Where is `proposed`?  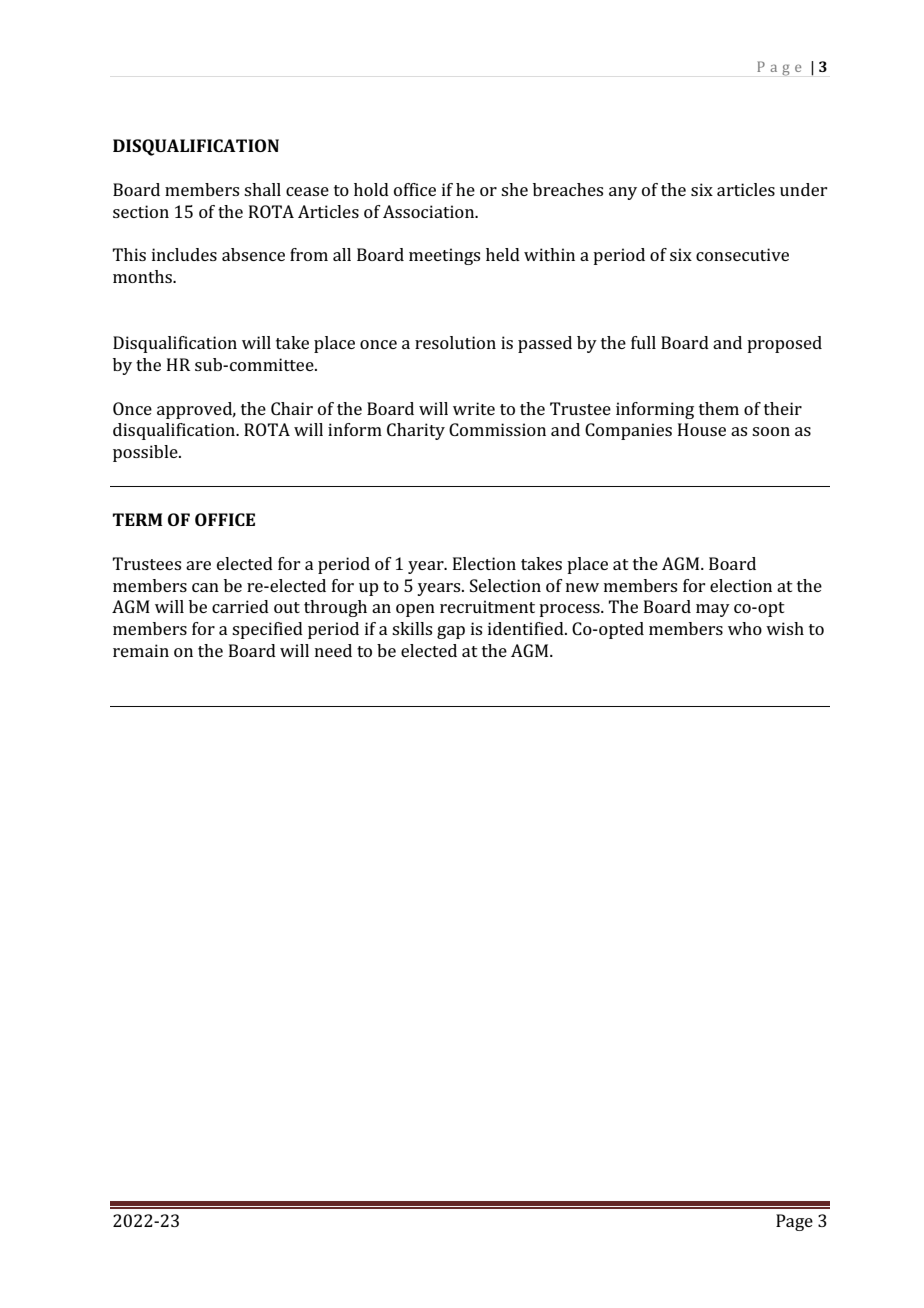 proposed is located at coordinates (784, 344).
